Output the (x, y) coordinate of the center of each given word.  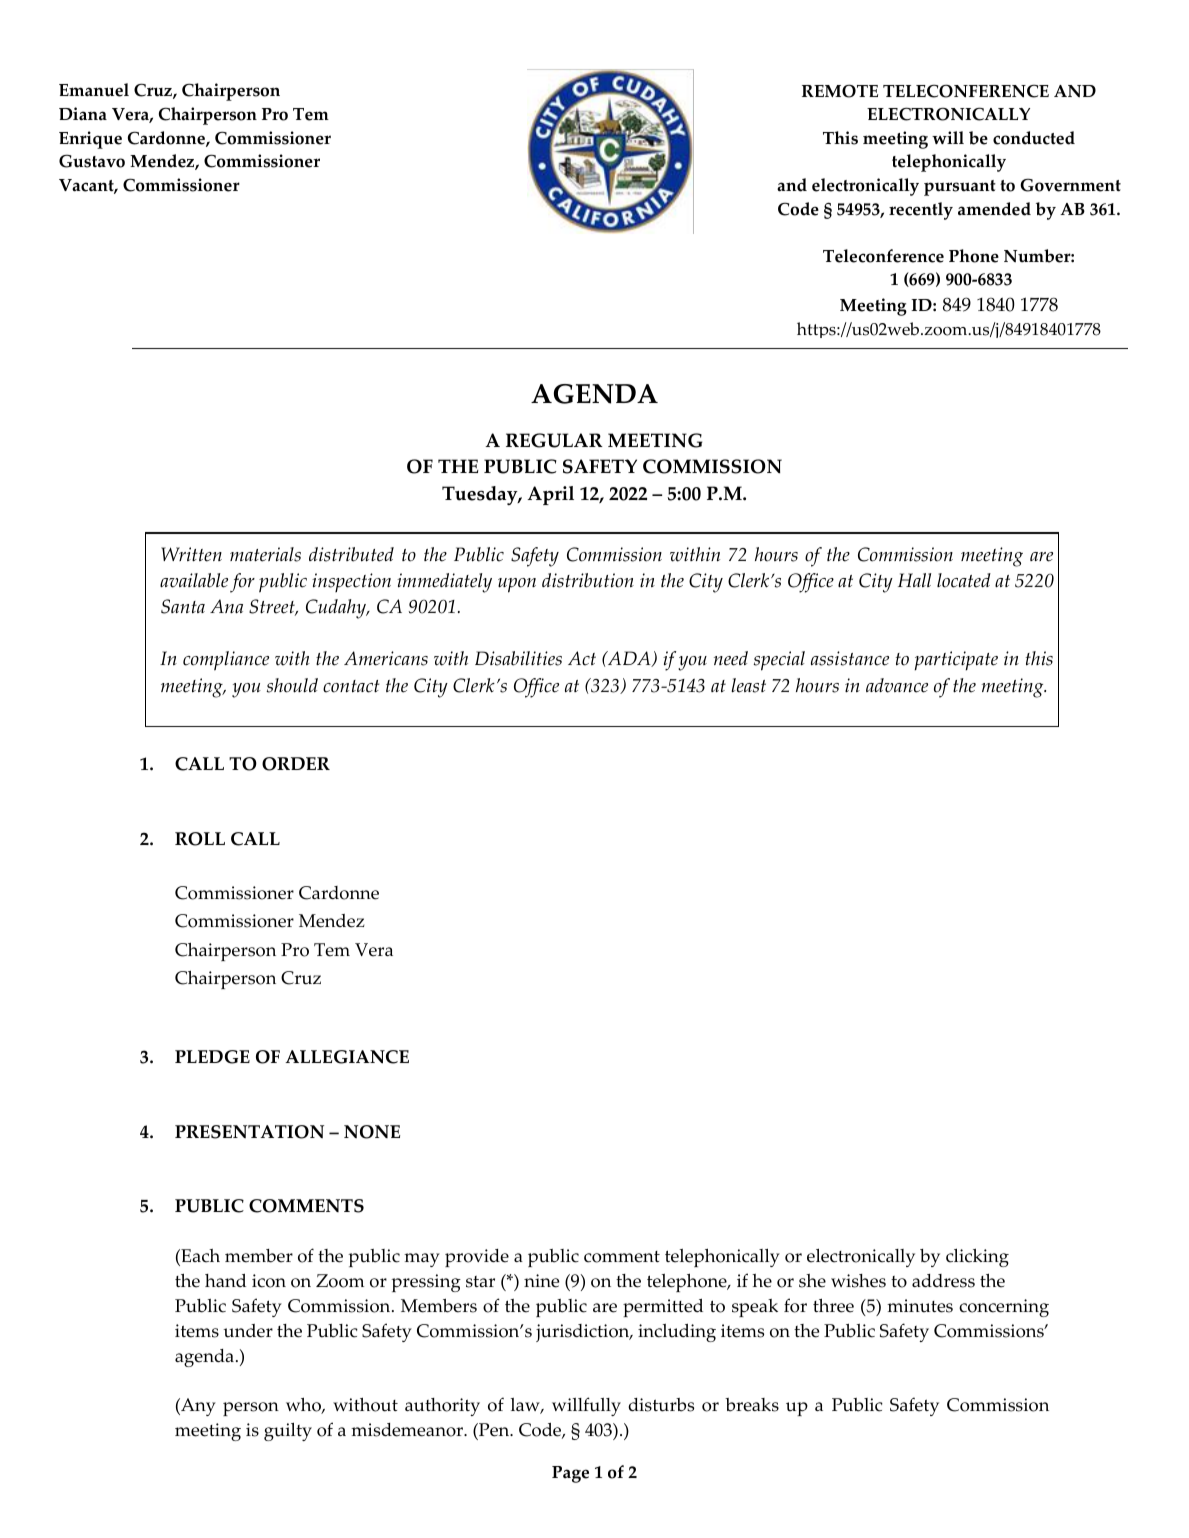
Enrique (90, 140)
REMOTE (840, 91)
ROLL (200, 839)
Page (570, 1474)
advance (897, 685)
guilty (288, 1431)
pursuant (960, 188)
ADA (629, 659)
